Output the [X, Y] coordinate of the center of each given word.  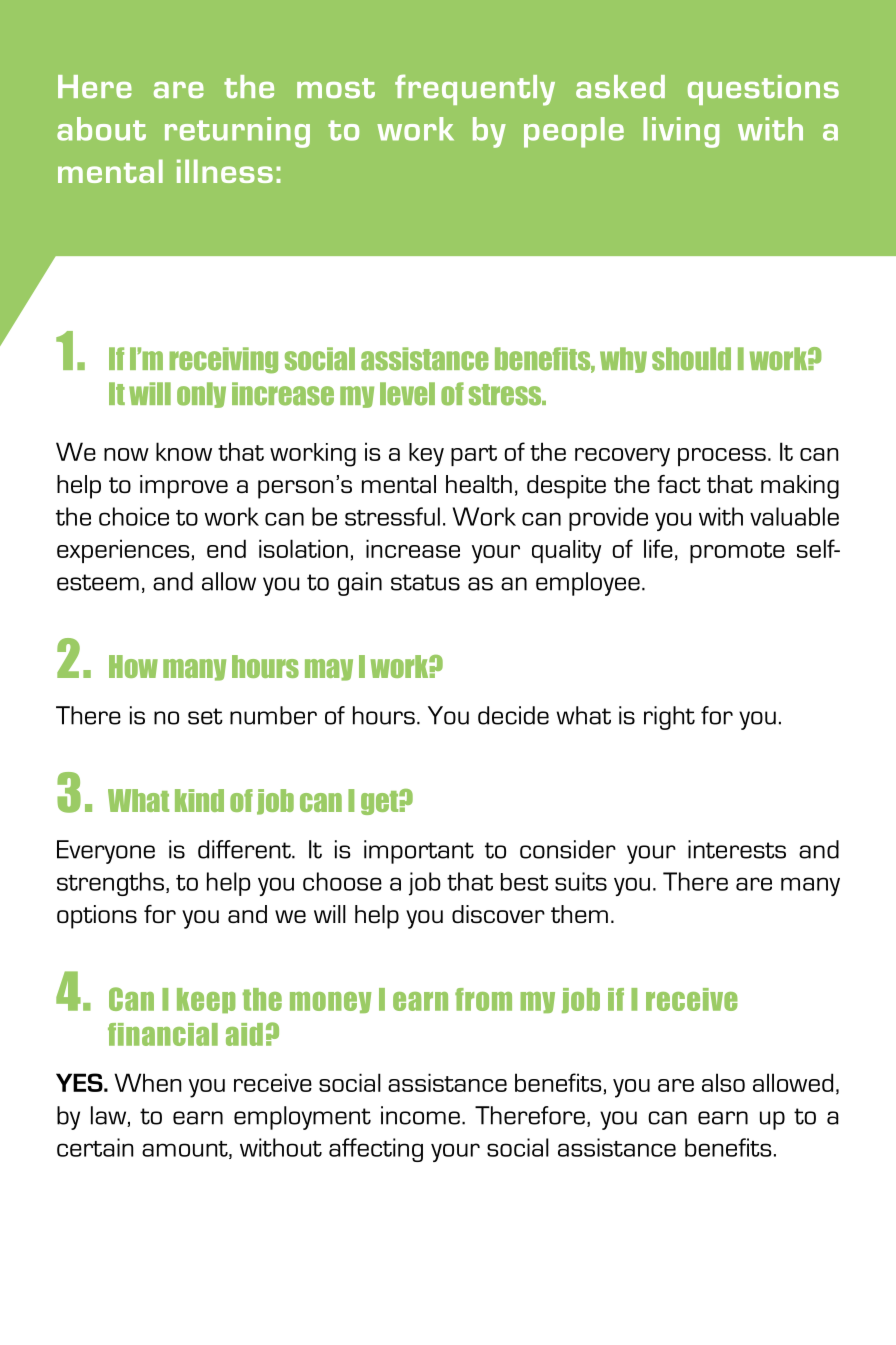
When [147, 1082]
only [201, 395]
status [425, 582]
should [691, 359]
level [407, 394]
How [133, 666]
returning [237, 132]
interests [737, 849]
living [681, 132]
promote [737, 552]
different [245, 849]
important [419, 852]
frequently [475, 90]
